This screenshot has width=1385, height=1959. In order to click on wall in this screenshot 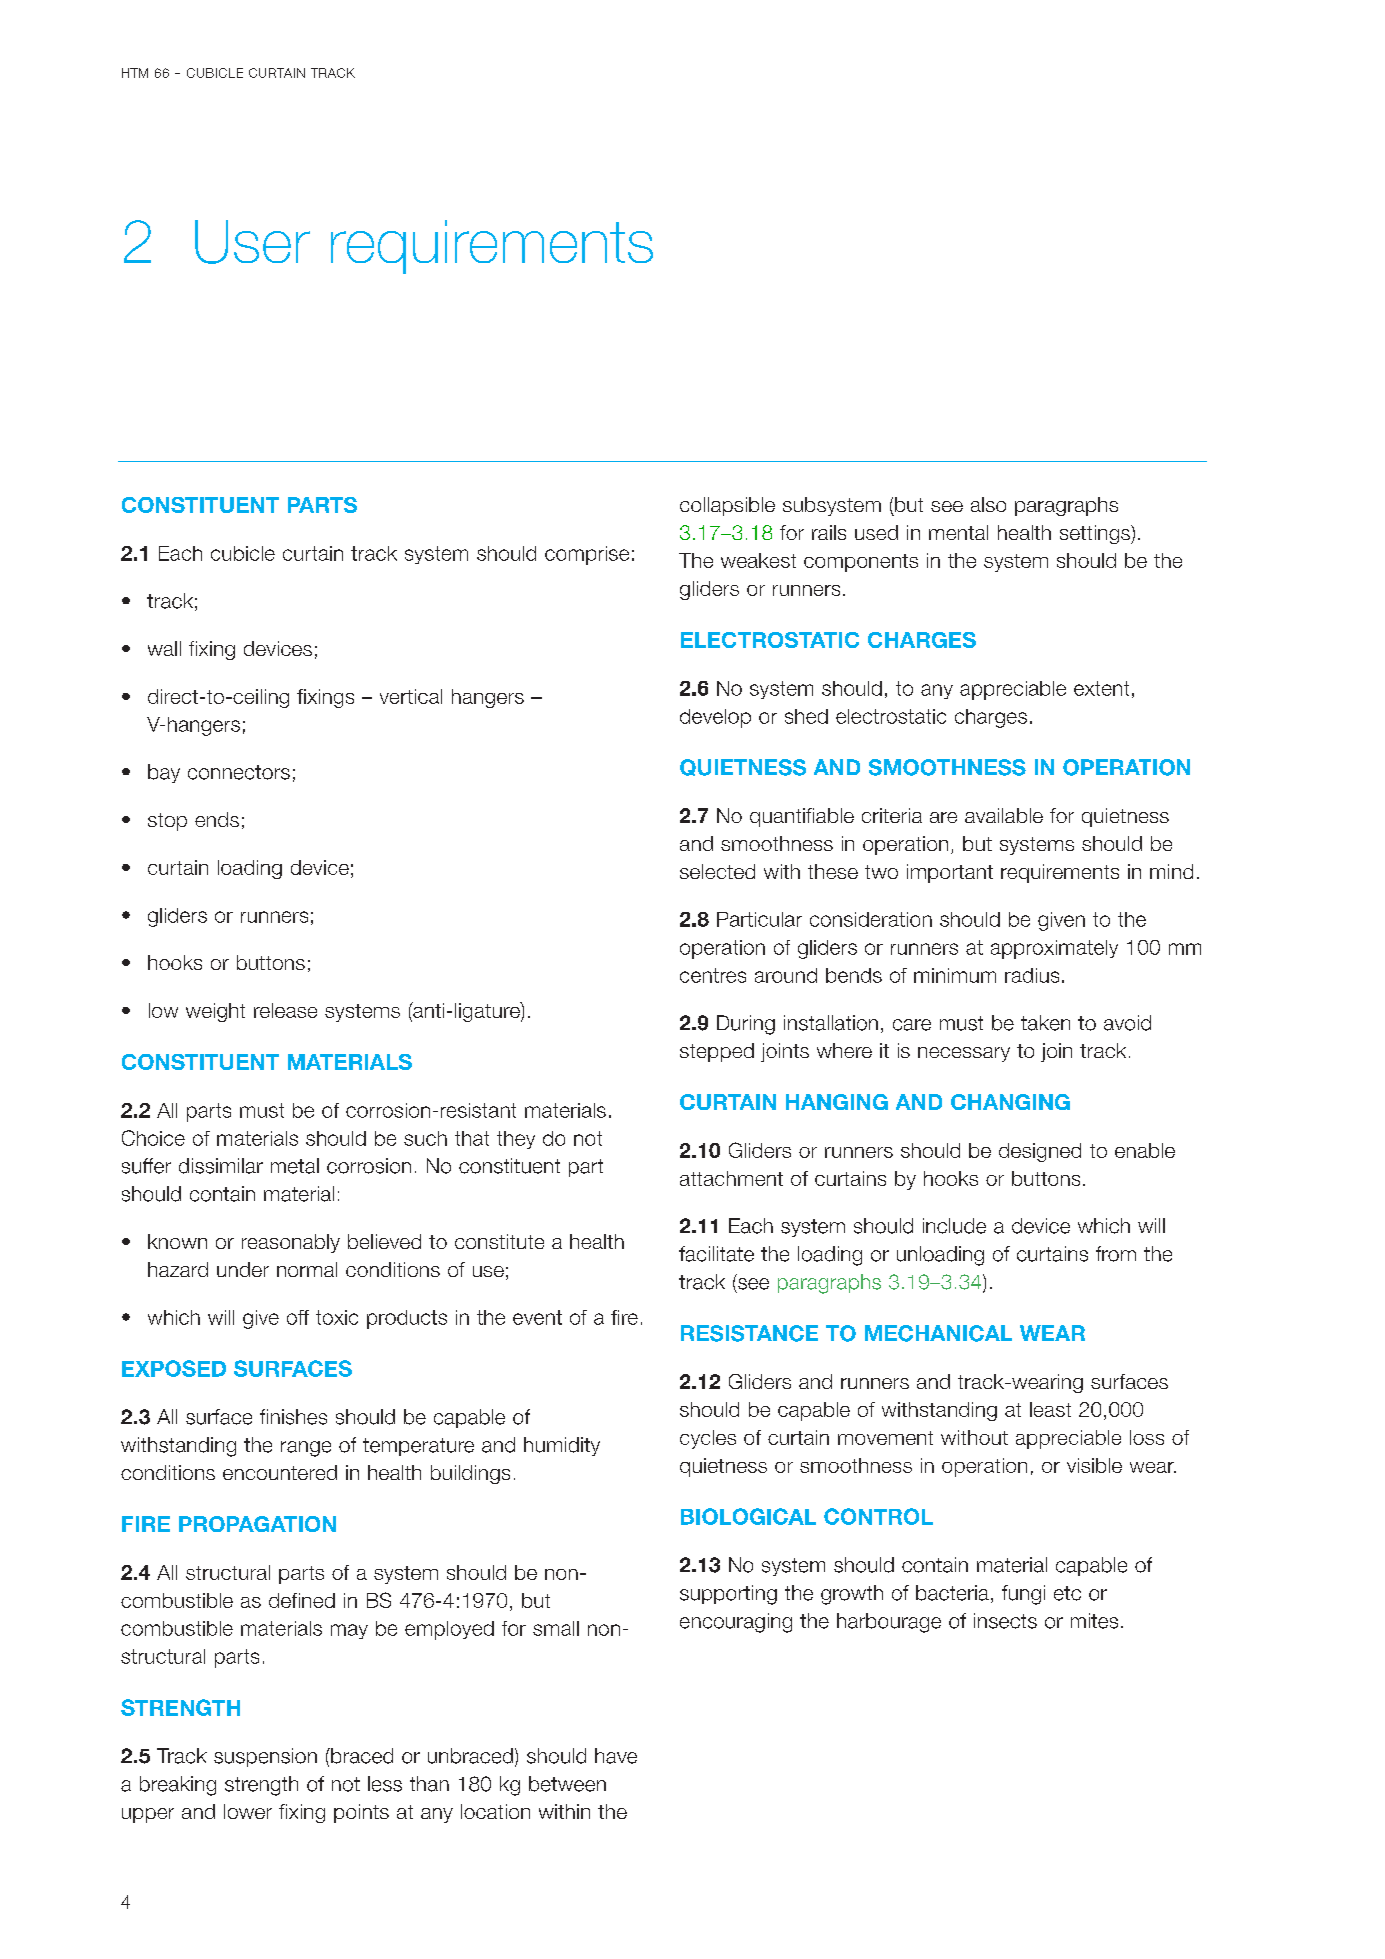, I will do `click(164, 648)`.
